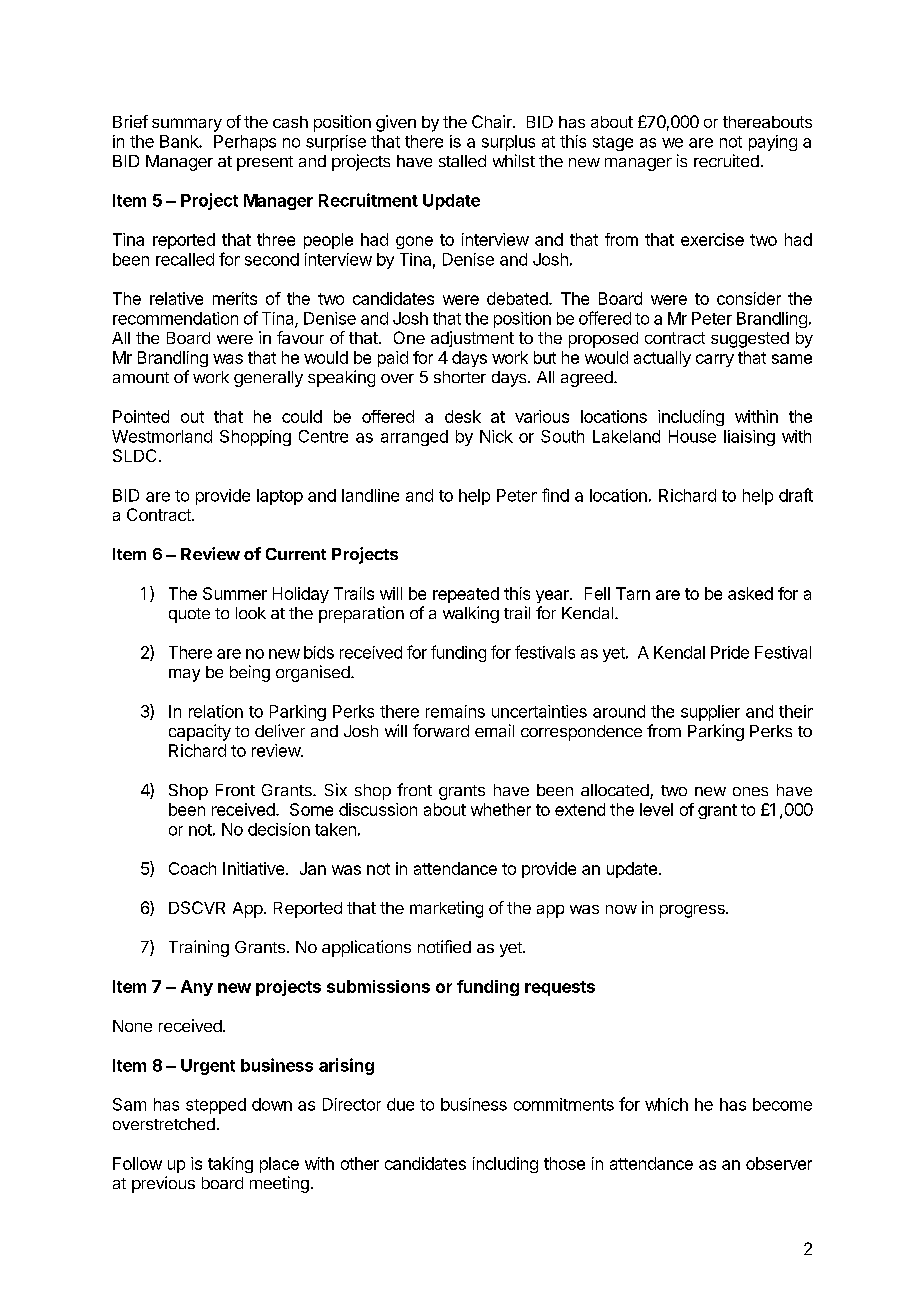 The image size is (924, 1308). I want to click on Bank, so click(180, 141).
